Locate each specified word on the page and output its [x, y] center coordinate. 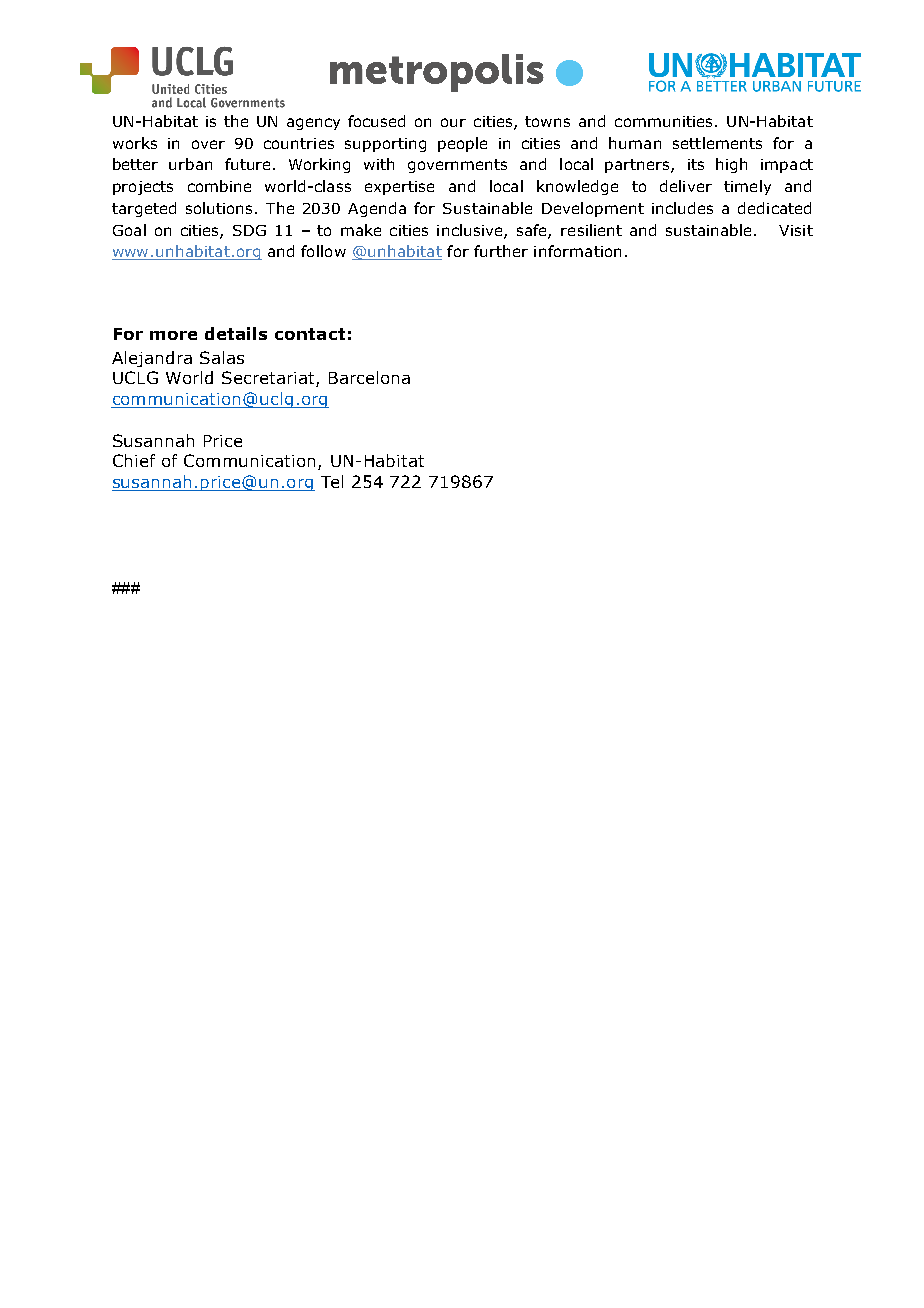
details [236, 333]
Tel [332, 481]
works [135, 143]
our [453, 122]
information [577, 251]
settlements [717, 143]
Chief [134, 460]
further [501, 251]
